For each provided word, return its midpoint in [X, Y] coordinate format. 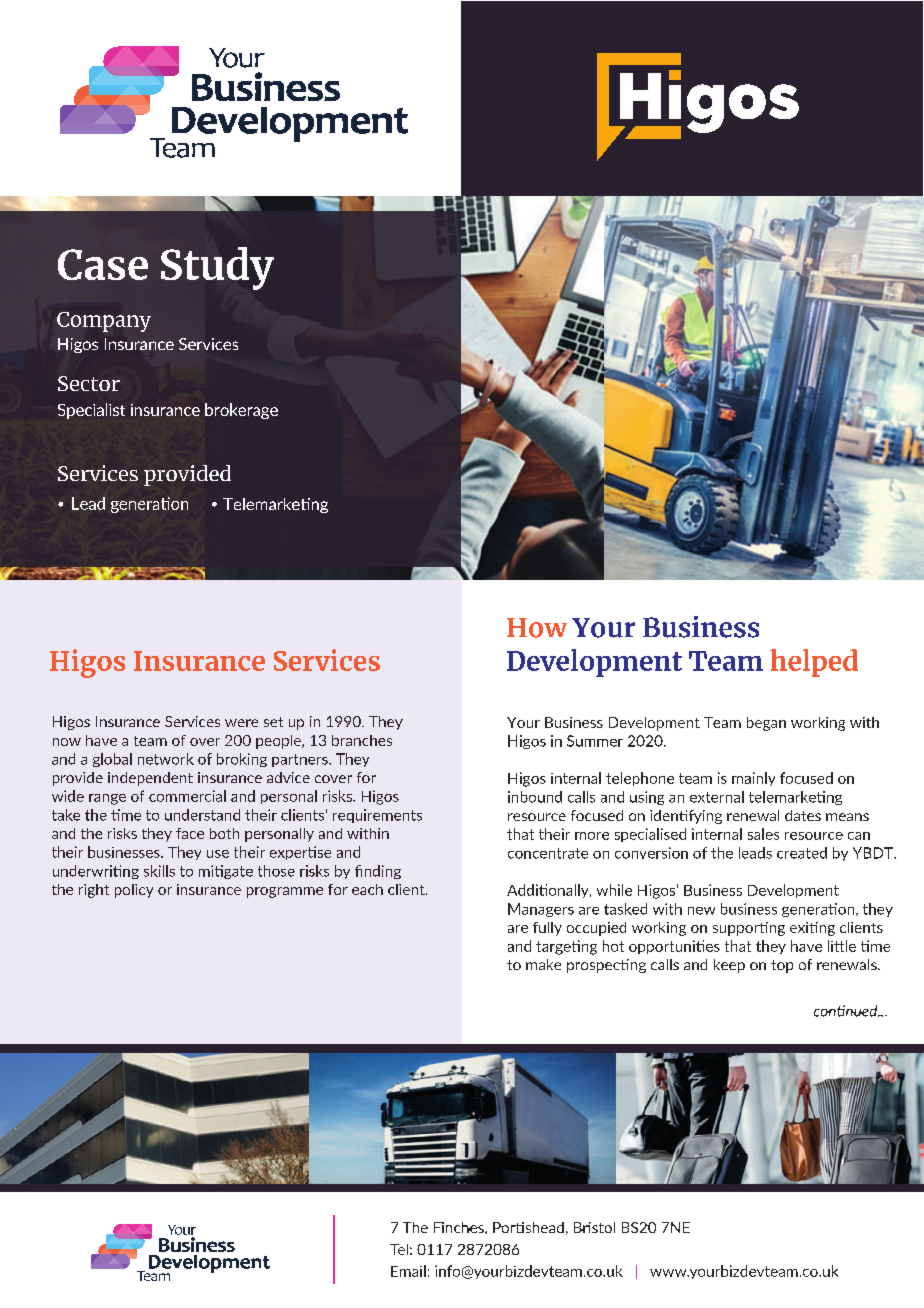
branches [362, 740]
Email [408, 1271]
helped [814, 663]
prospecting [606, 966]
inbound [535, 797]
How [537, 628]
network [166, 759]
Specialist [91, 411]
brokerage [241, 411]
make [543, 964]
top [782, 966]
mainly [753, 779]
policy [134, 891]
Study [217, 268]
